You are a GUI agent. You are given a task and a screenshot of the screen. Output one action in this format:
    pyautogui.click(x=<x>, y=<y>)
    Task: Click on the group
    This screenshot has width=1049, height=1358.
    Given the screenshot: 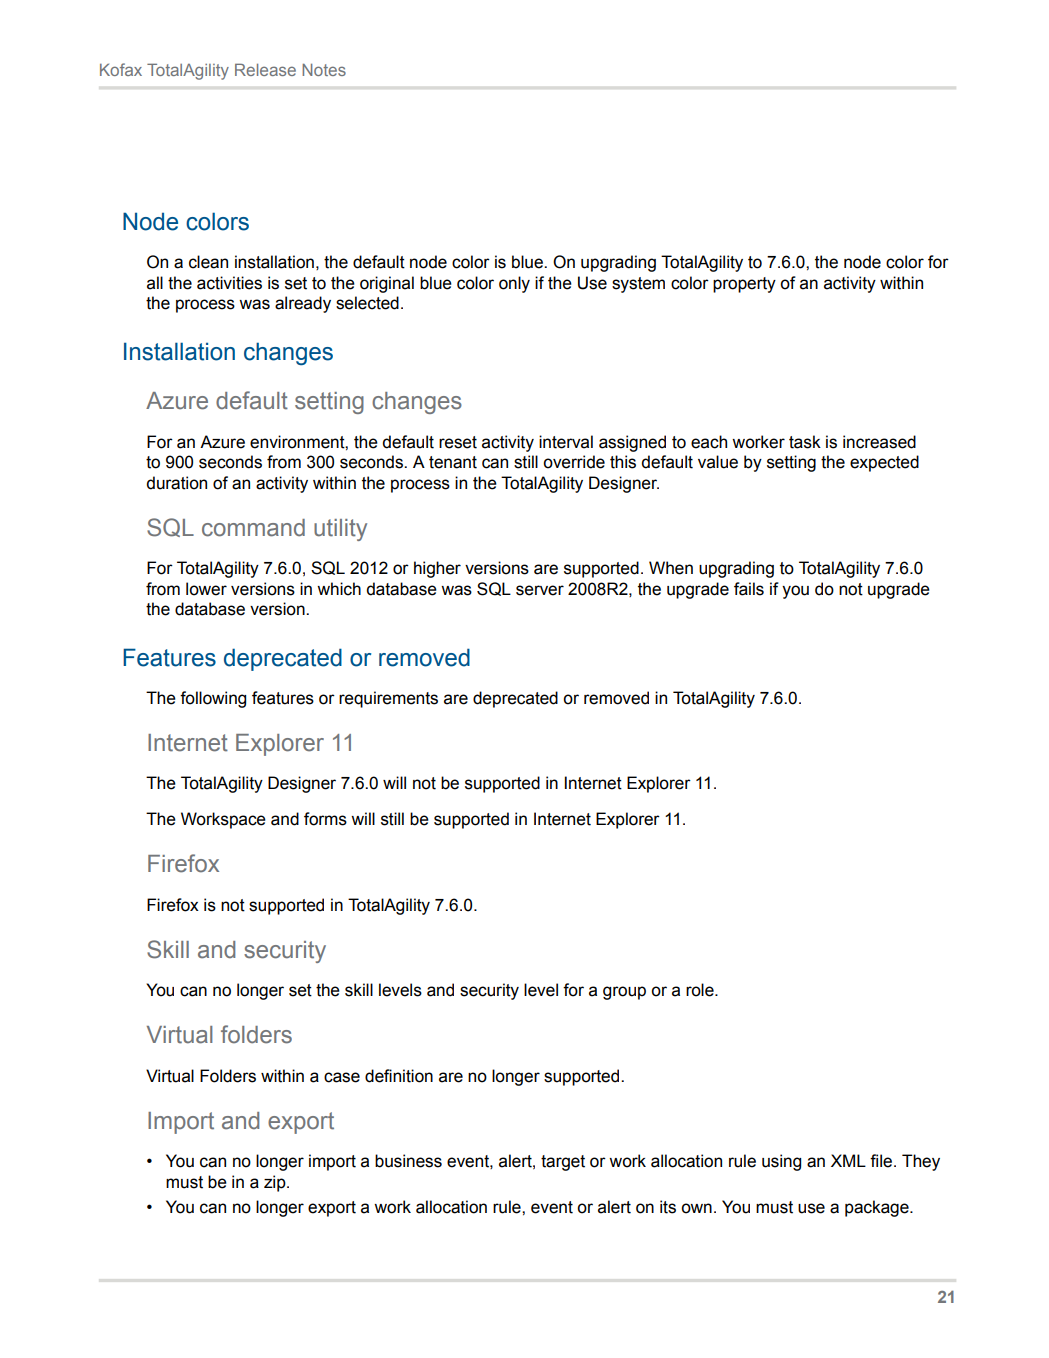 What is the action you would take?
    pyautogui.click(x=624, y=993)
